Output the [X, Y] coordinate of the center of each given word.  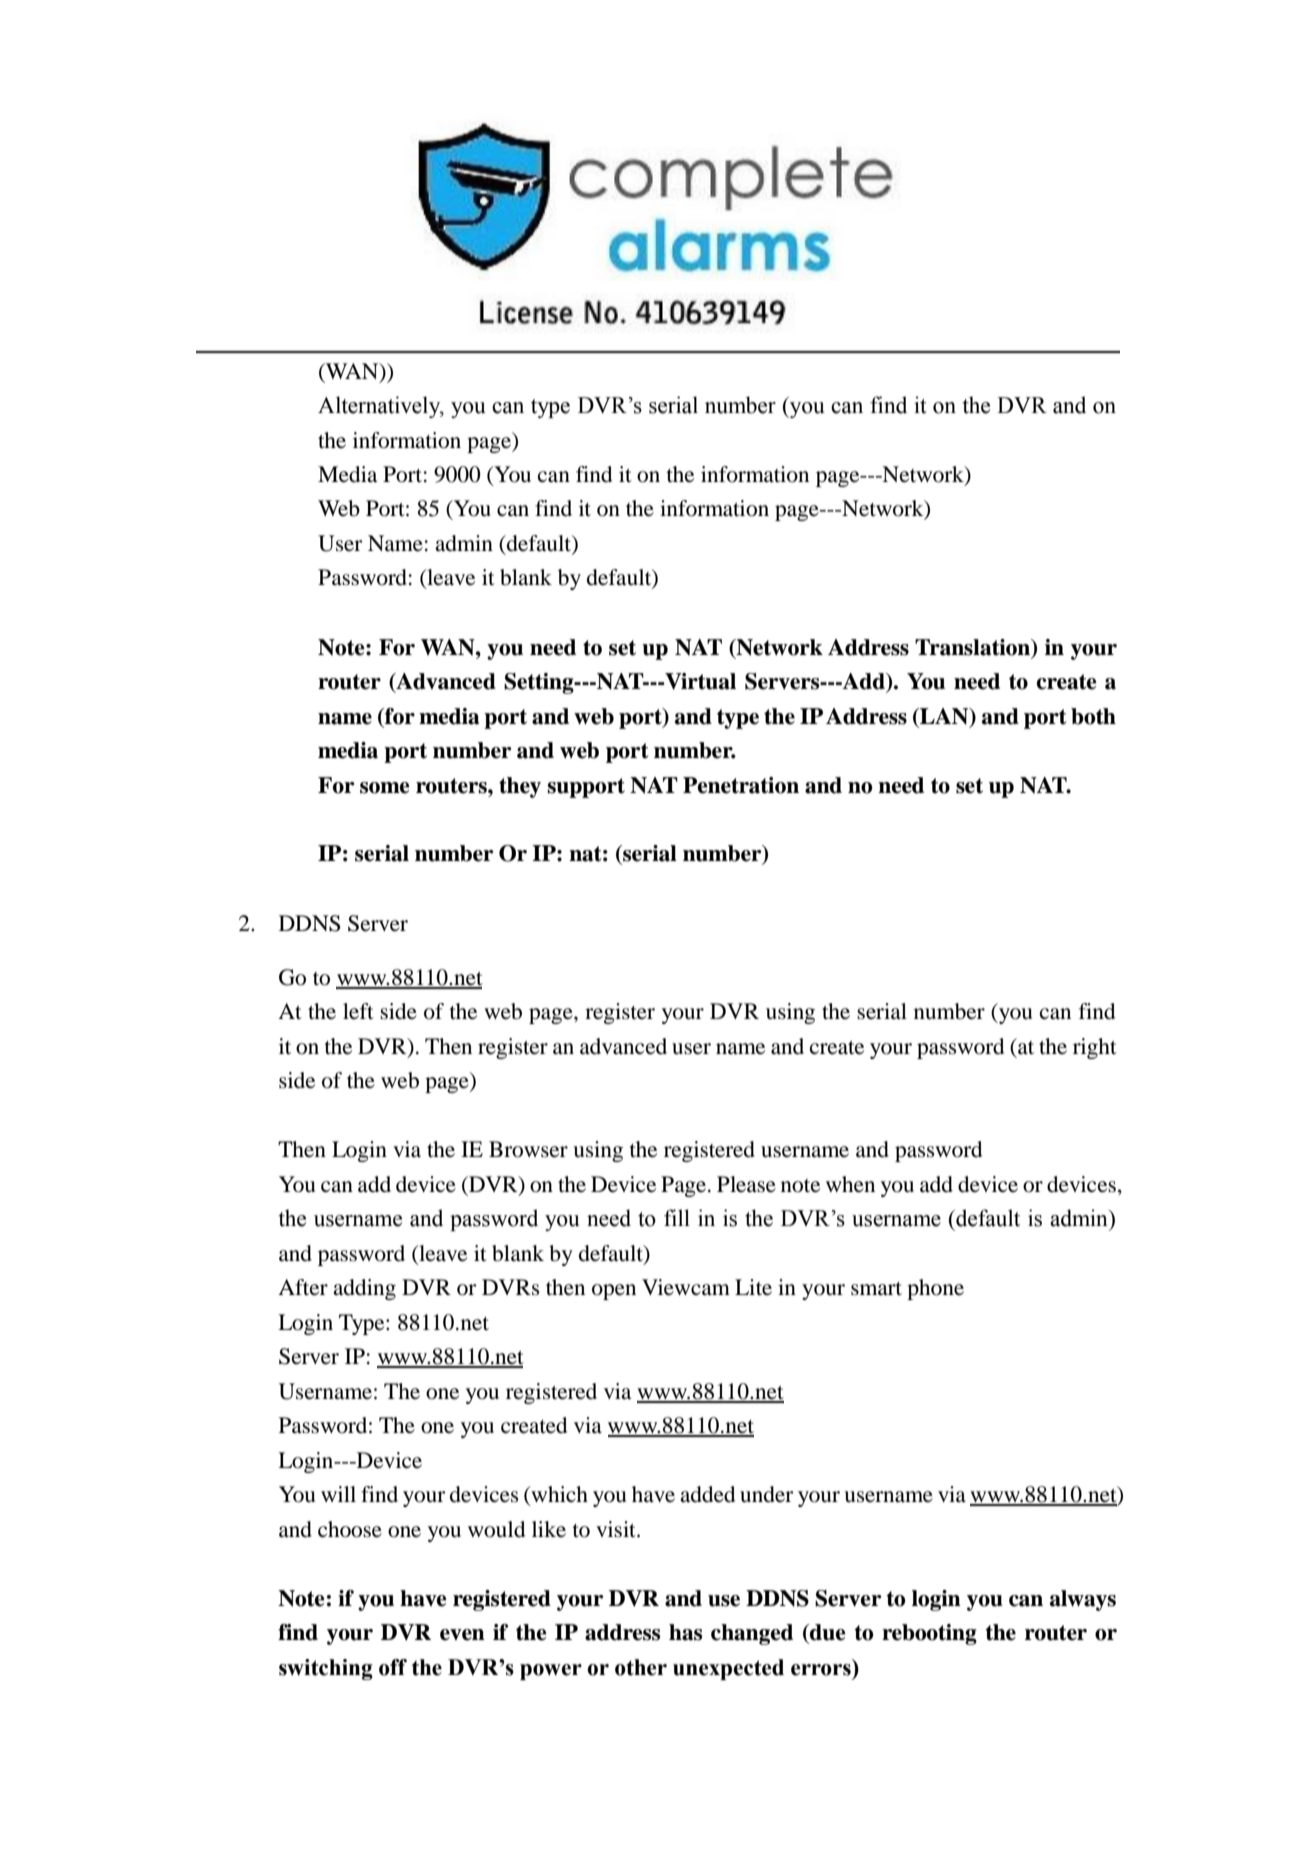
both [1093, 716]
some [385, 788]
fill [677, 1217]
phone [935, 1289]
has [685, 1632]
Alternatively [380, 407]
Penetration [741, 785]
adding [364, 1289]
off [393, 1667]
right [1095, 1048]
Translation [974, 648]
